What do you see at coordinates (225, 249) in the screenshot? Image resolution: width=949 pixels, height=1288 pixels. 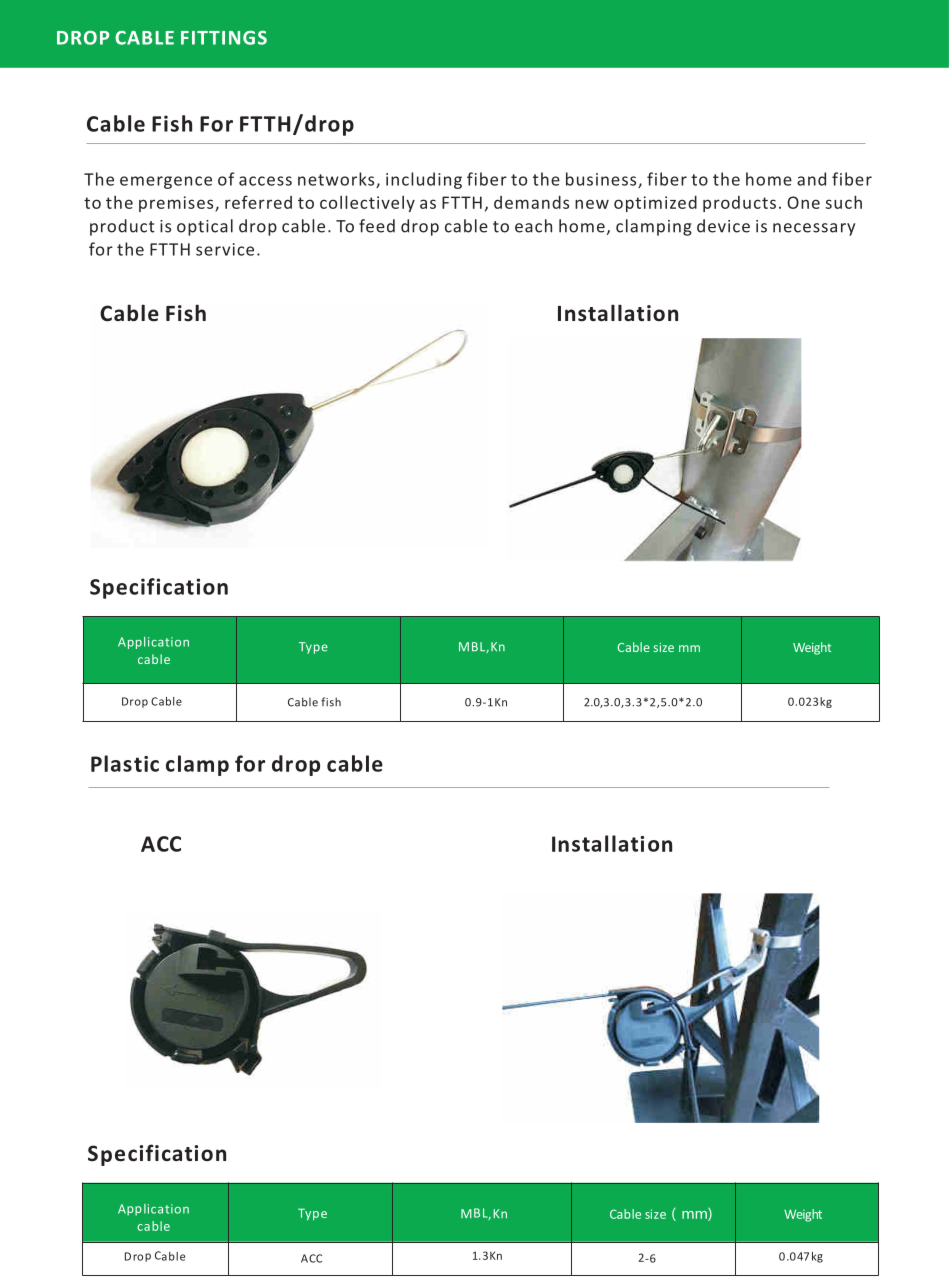 I see `service` at bounding box center [225, 249].
